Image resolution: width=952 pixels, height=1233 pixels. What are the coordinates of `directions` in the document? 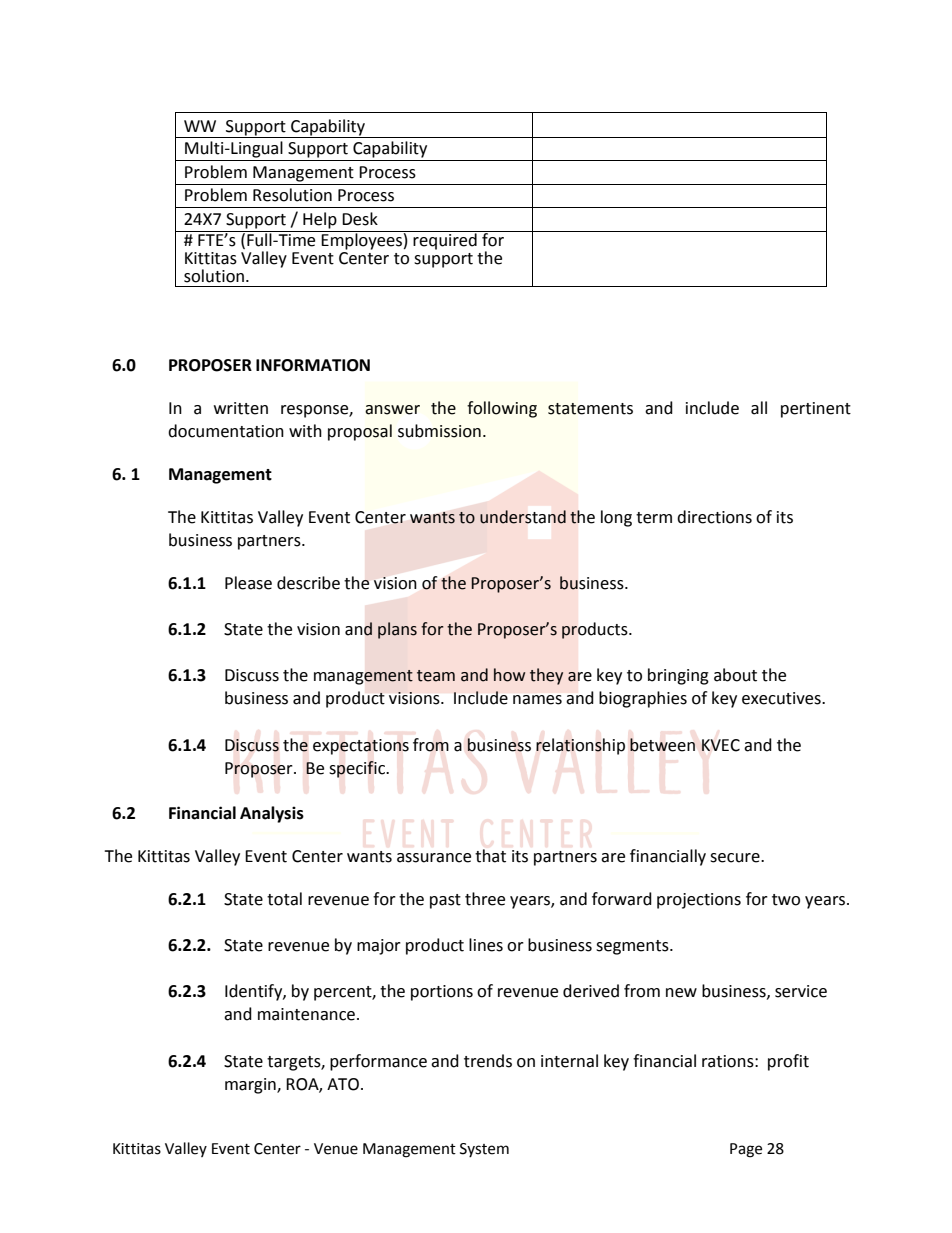 It's located at (714, 517).
